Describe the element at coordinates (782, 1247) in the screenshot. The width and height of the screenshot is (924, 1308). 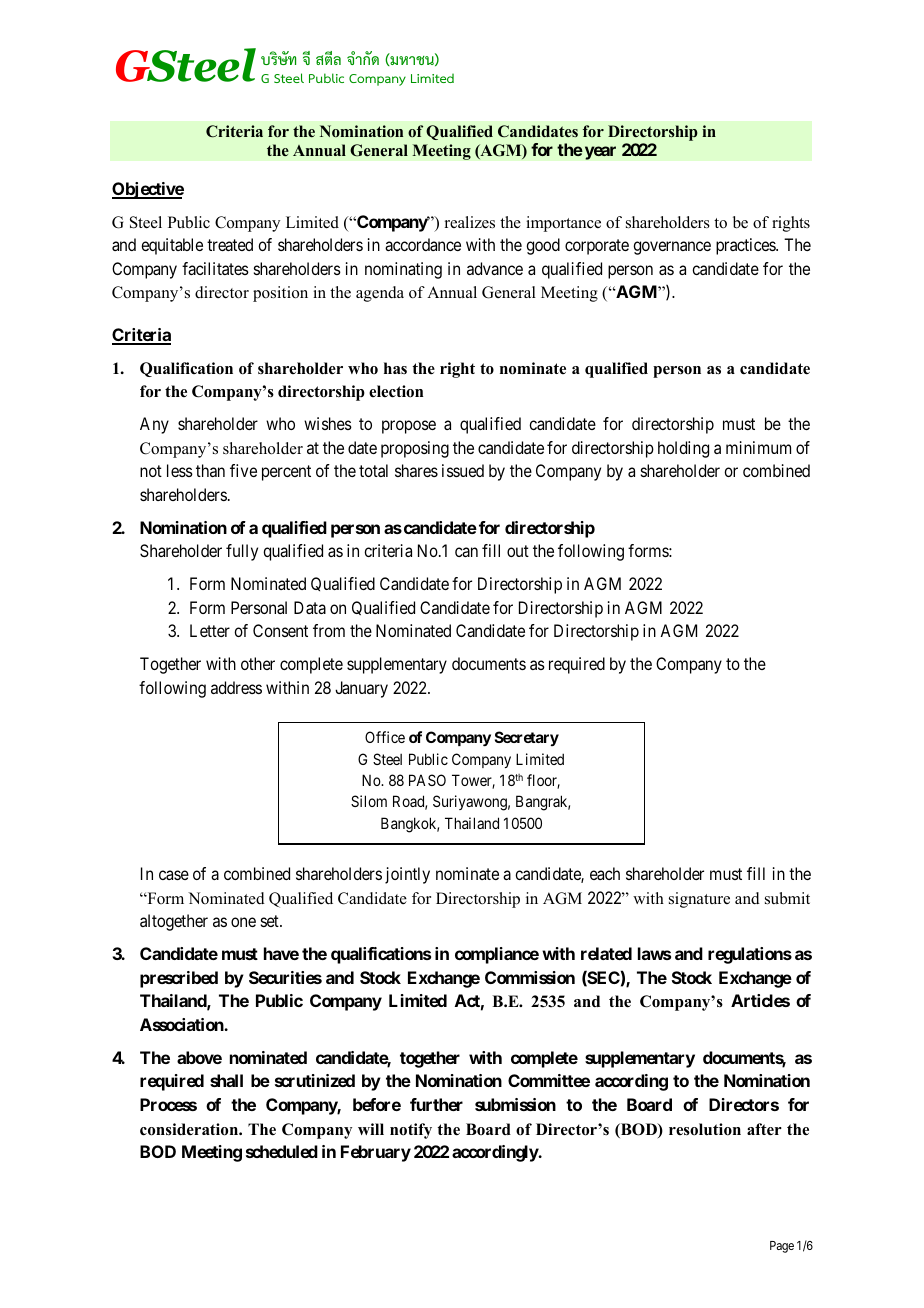
I see `Page` at that location.
